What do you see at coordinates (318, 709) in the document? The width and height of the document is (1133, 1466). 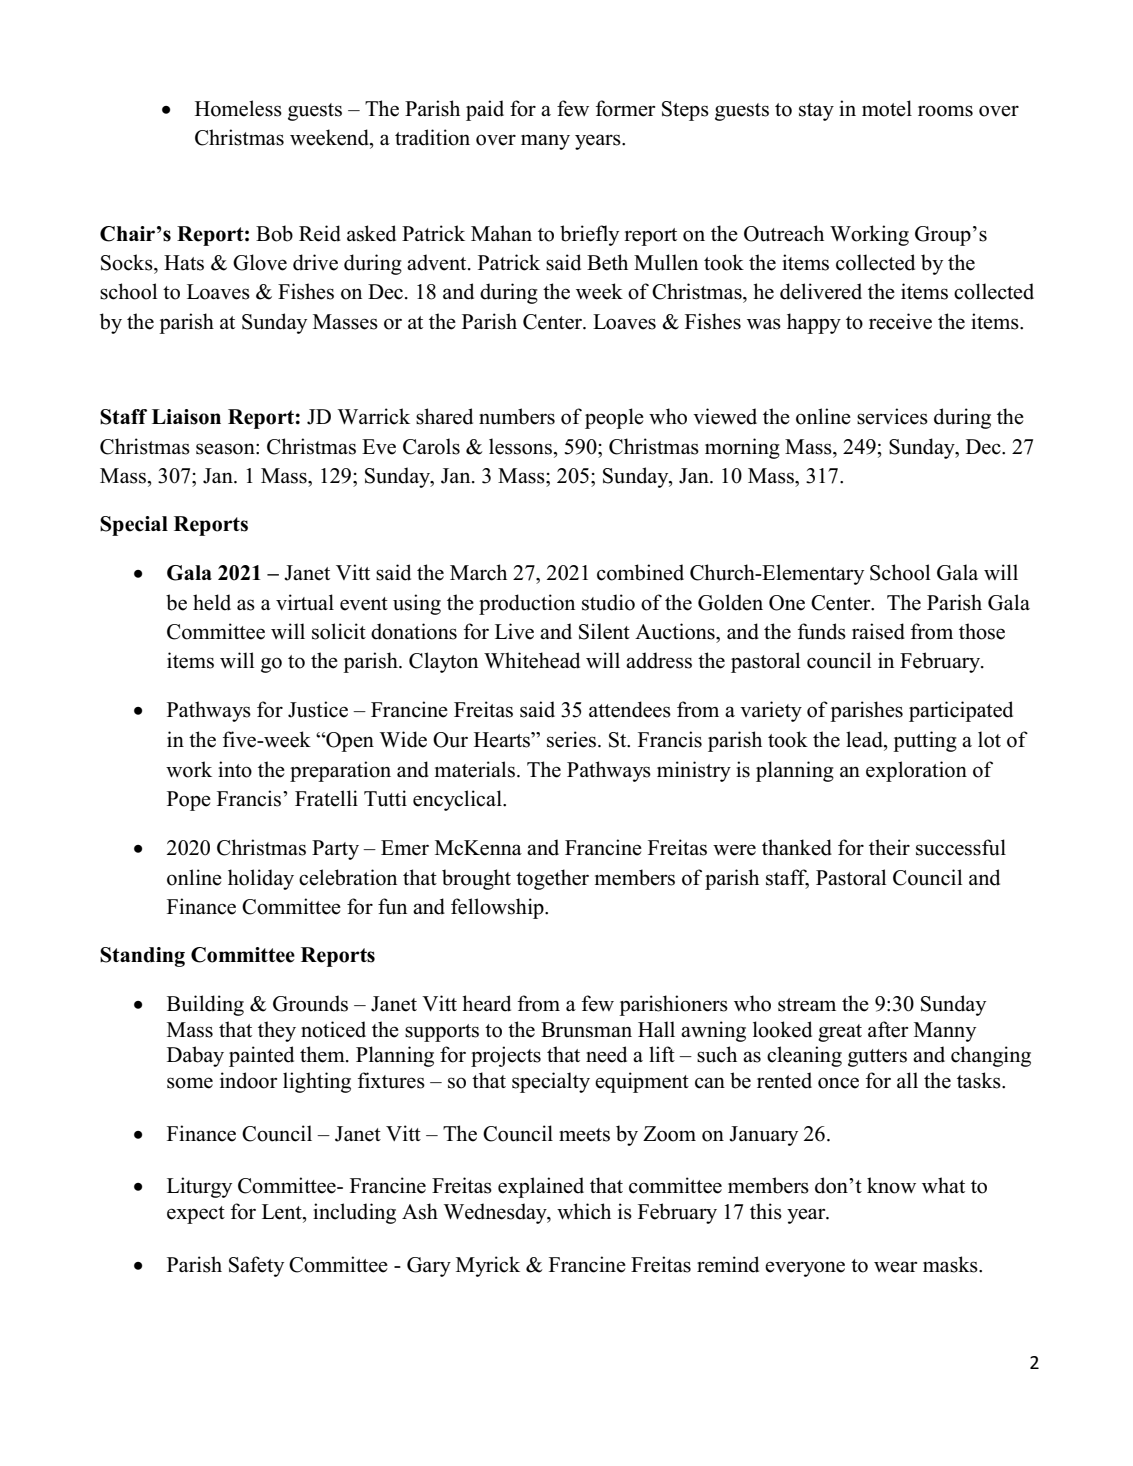 I see `Justice` at bounding box center [318, 709].
